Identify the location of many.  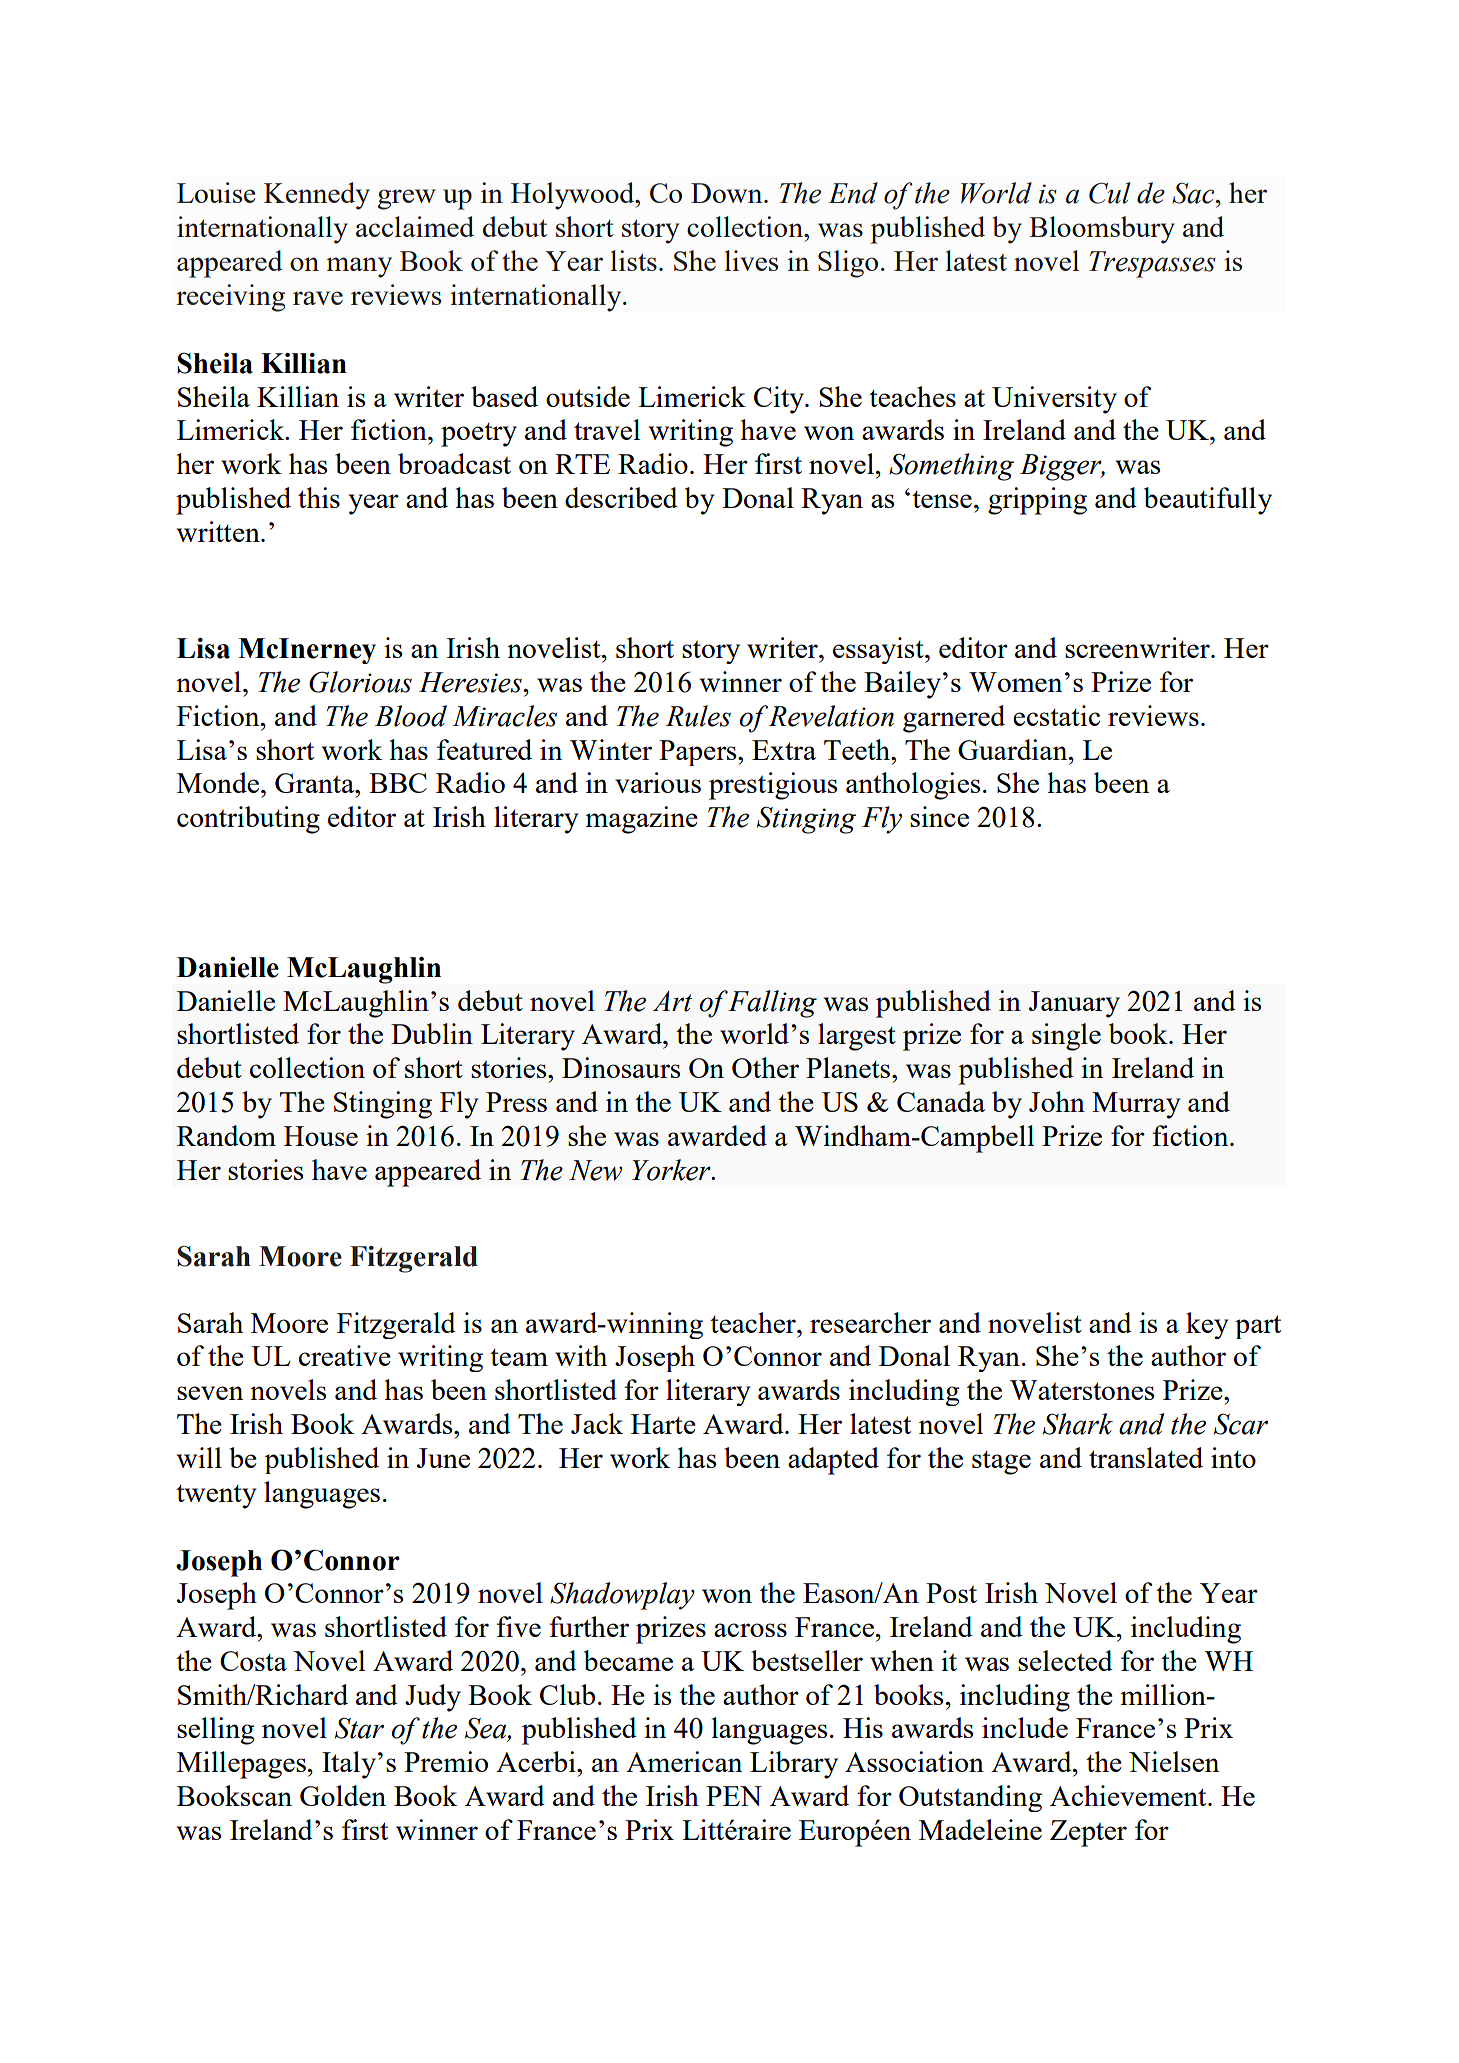
(359, 267).
